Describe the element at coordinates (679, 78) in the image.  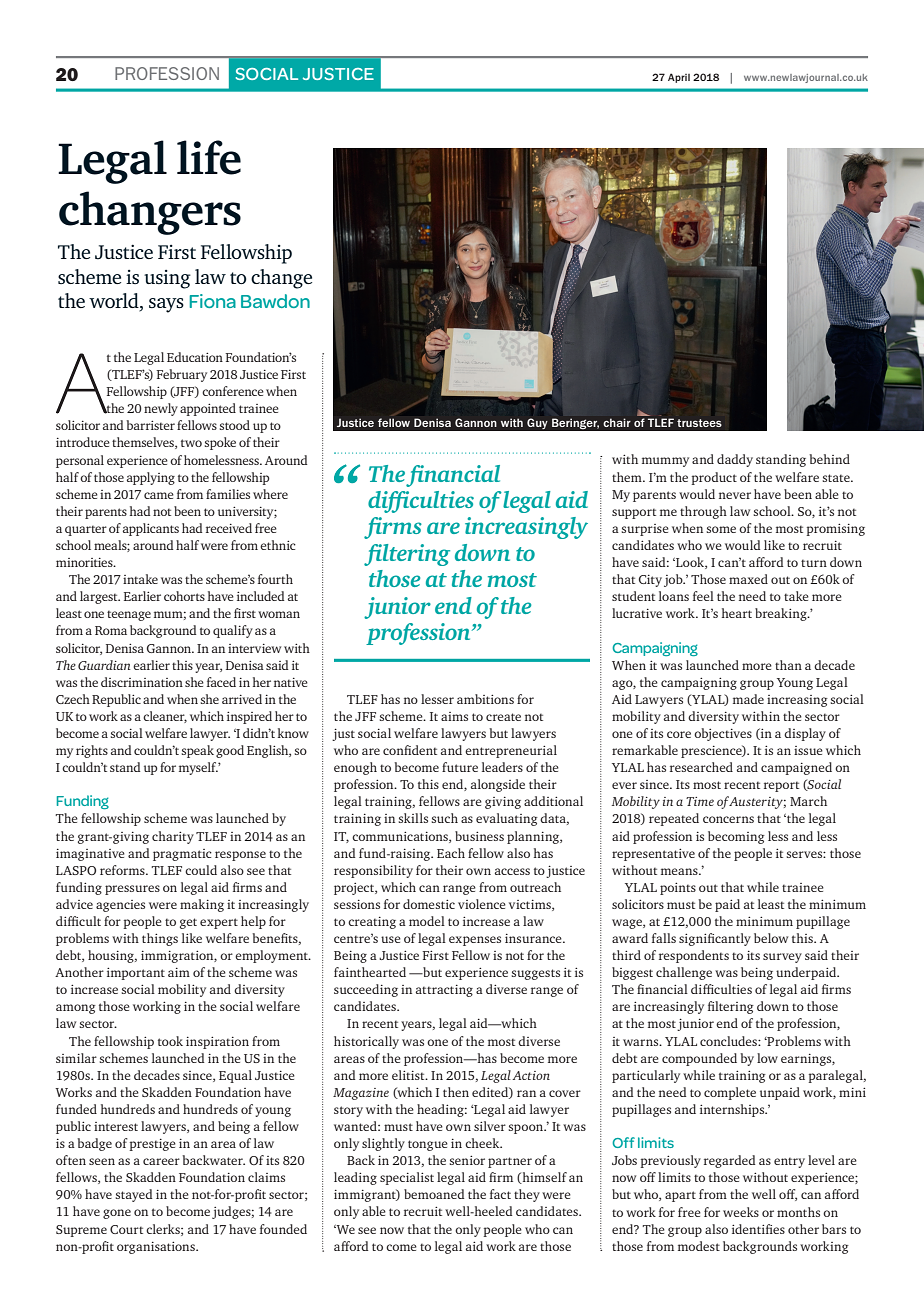
I see `April` at that location.
